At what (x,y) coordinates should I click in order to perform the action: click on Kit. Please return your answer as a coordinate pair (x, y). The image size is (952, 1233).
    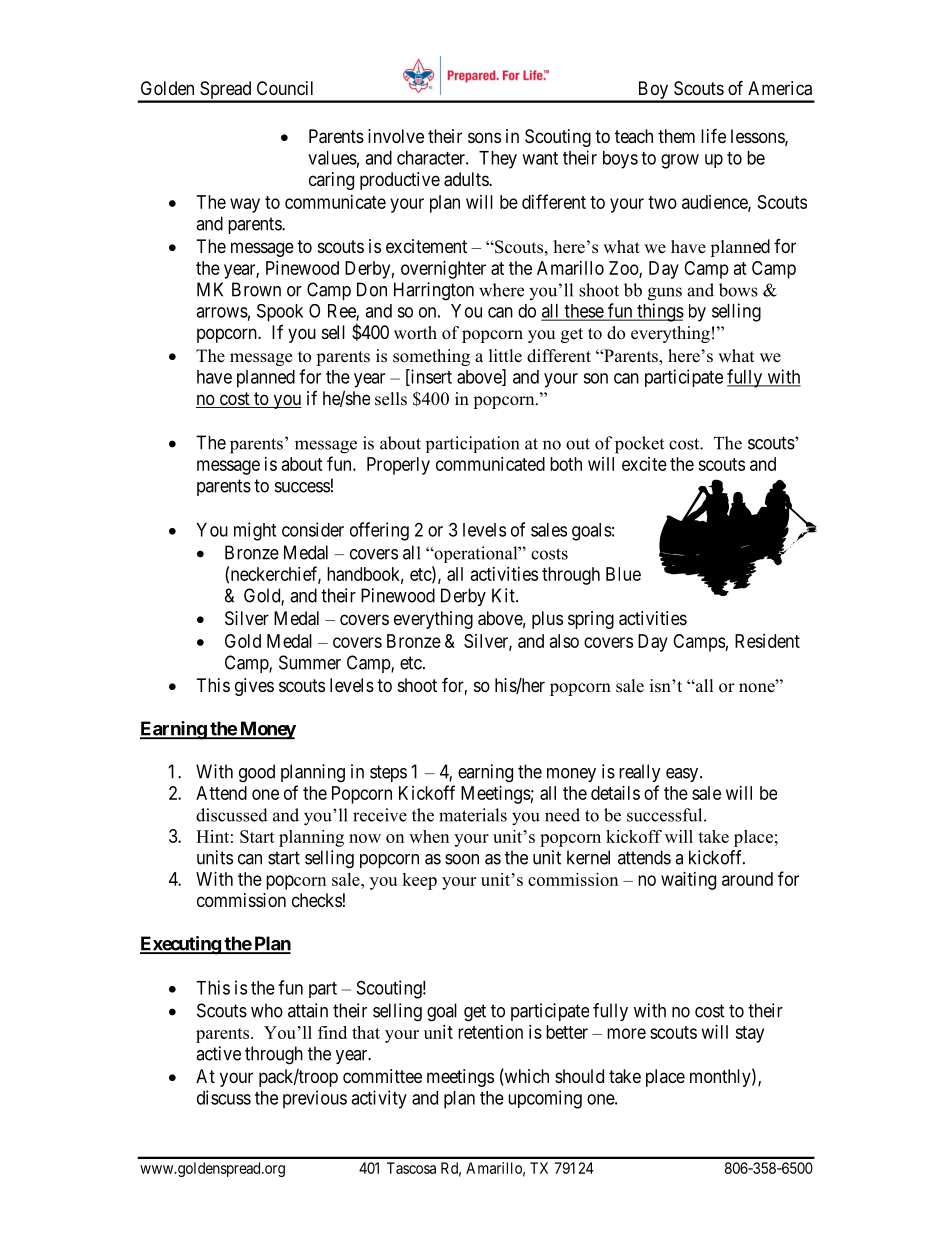
    Looking at the image, I should click on (504, 595).
